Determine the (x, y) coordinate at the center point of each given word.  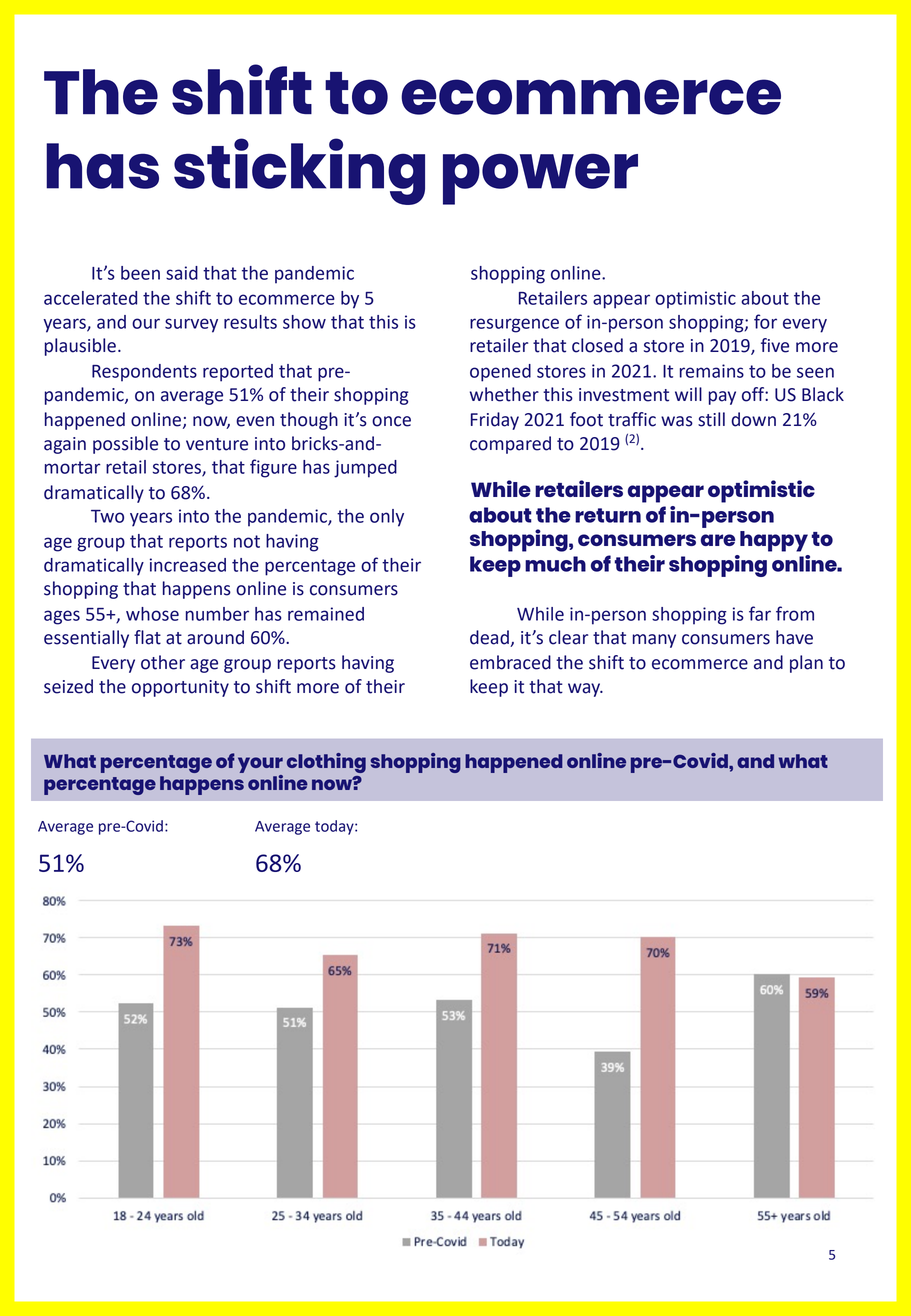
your (260, 766)
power (540, 179)
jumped (365, 469)
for (765, 321)
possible (125, 445)
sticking (299, 171)
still (711, 419)
